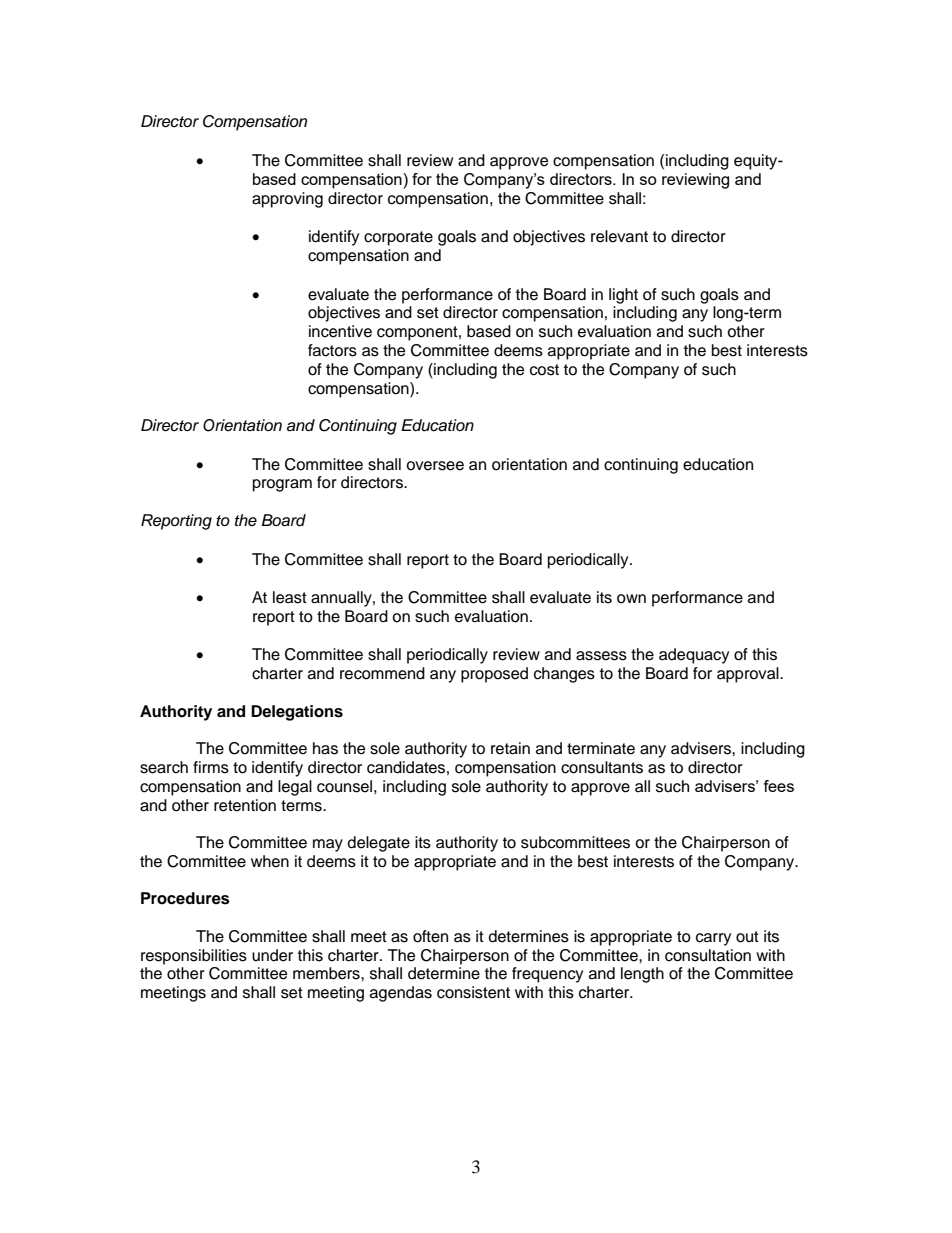 The width and height of the screenshot is (952, 1233). What do you see at coordinates (378, 844) in the screenshot?
I see `delegate` at bounding box center [378, 844].
